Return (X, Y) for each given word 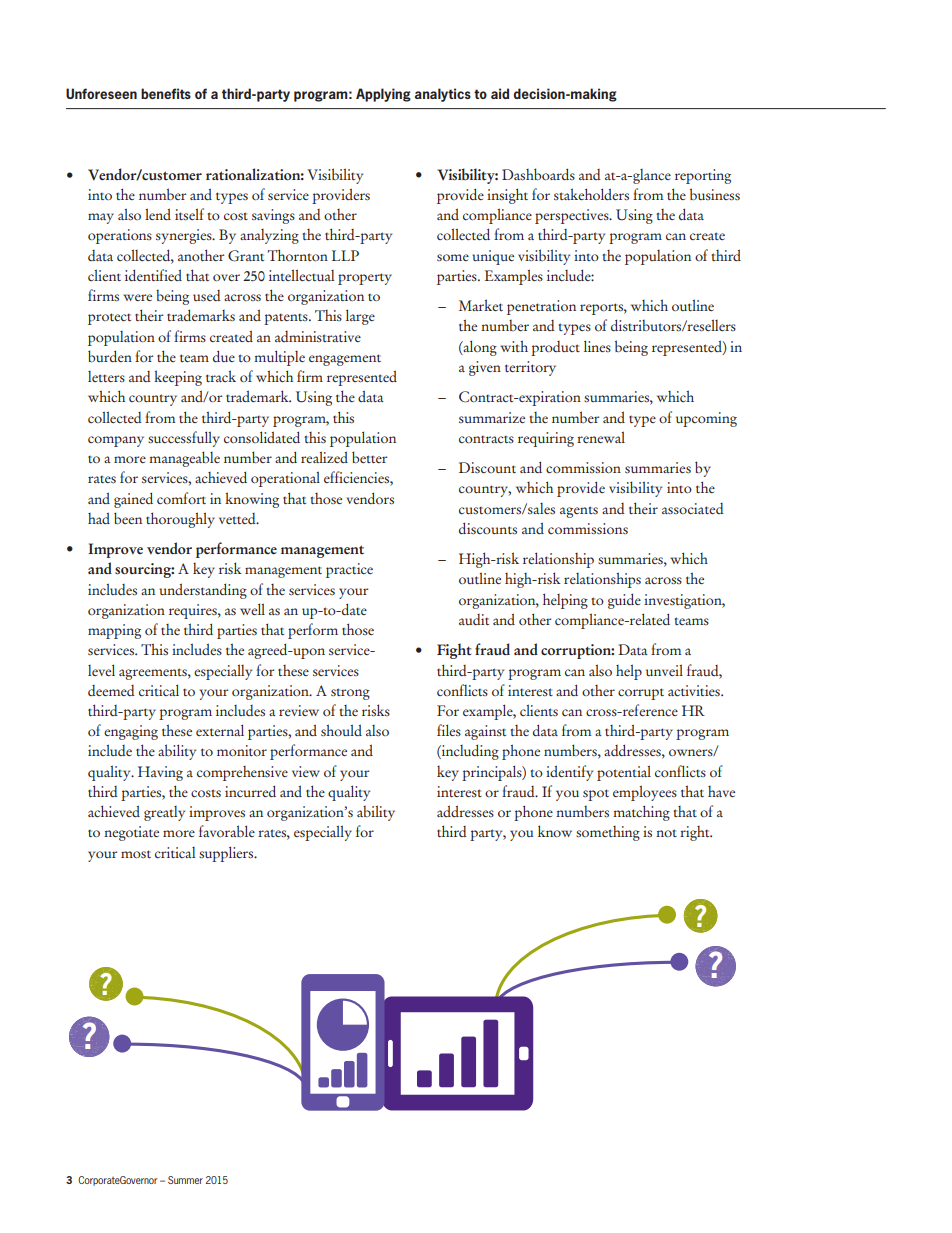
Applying (383, 95)
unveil (664, 670)
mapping (114, 631)
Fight (454, 651)
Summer (185, 1180)
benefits (166, 93)
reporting (703, 176)
